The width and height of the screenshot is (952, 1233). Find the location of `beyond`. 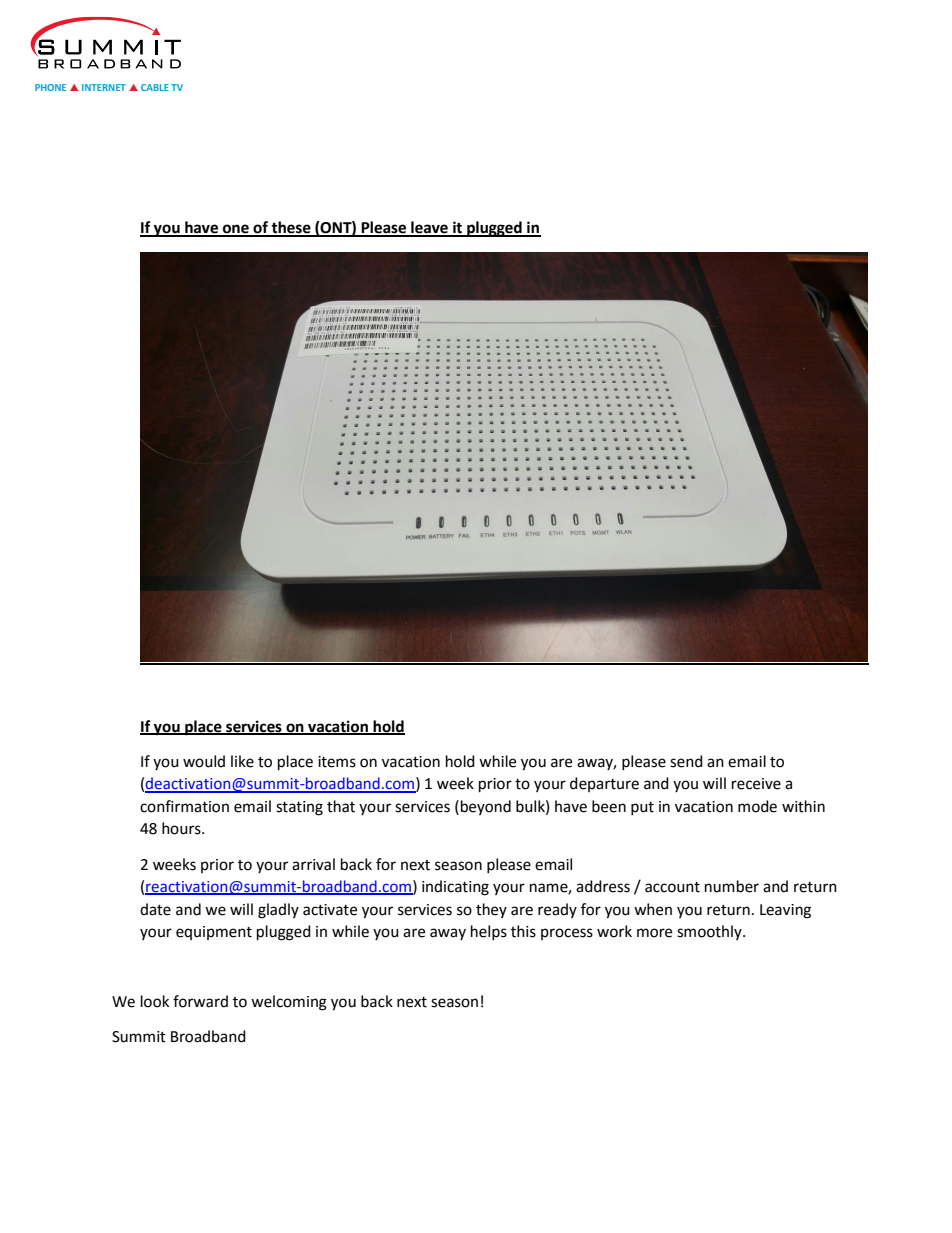

beyond is located at coordinates (484, 807).
